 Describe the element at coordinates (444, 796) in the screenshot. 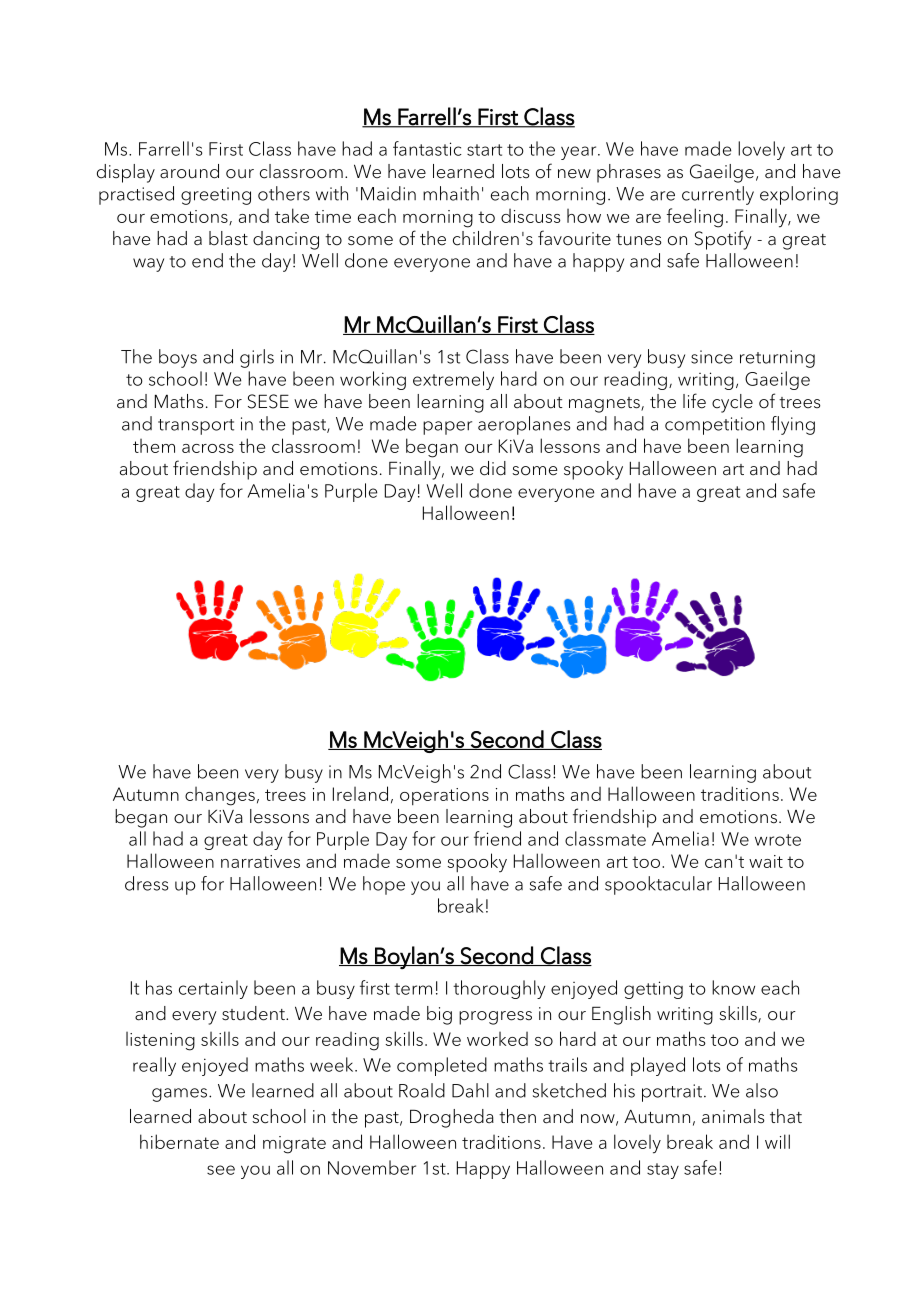

I see `operations` at that location.
